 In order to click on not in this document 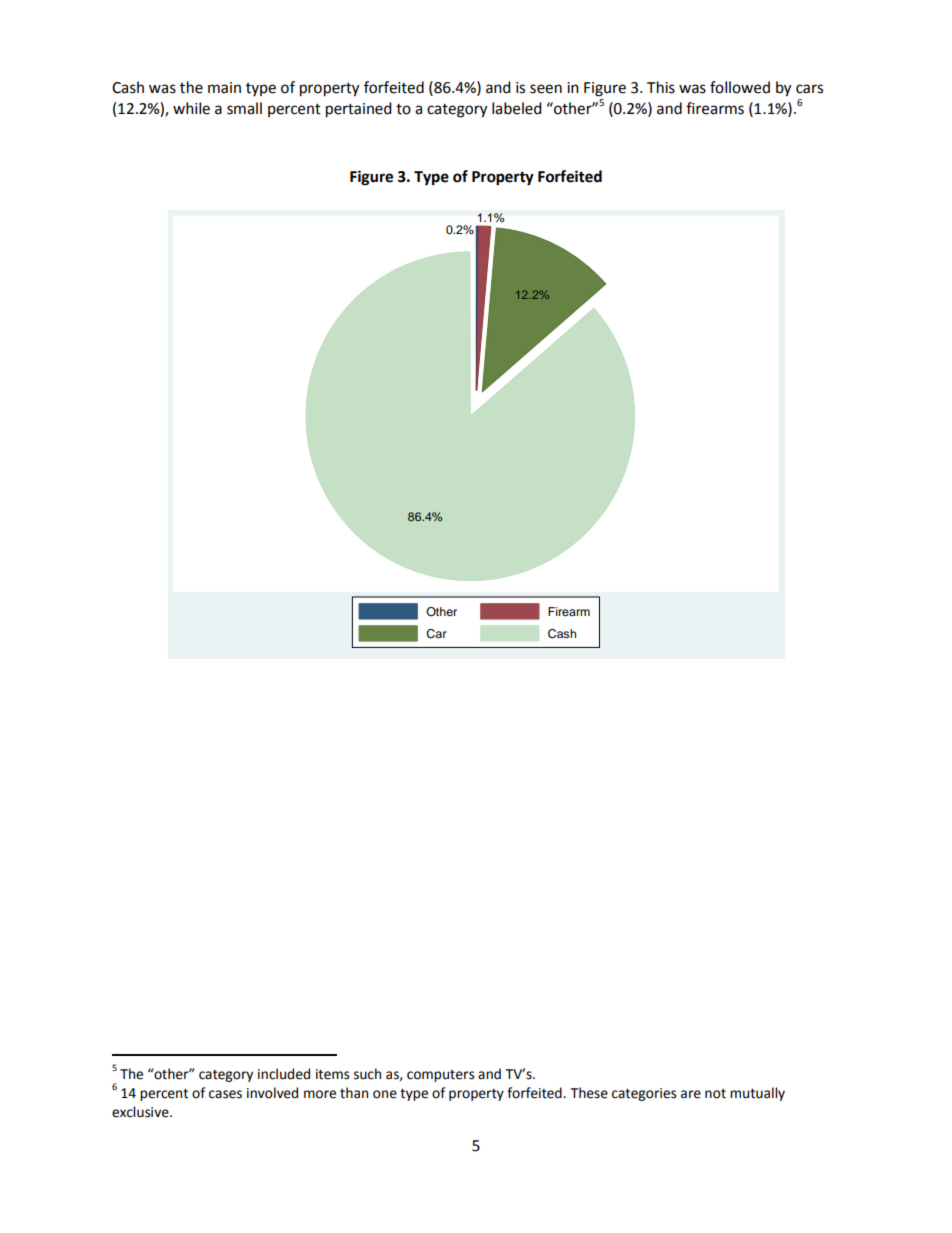, I will do `click(715, 1094)`.
